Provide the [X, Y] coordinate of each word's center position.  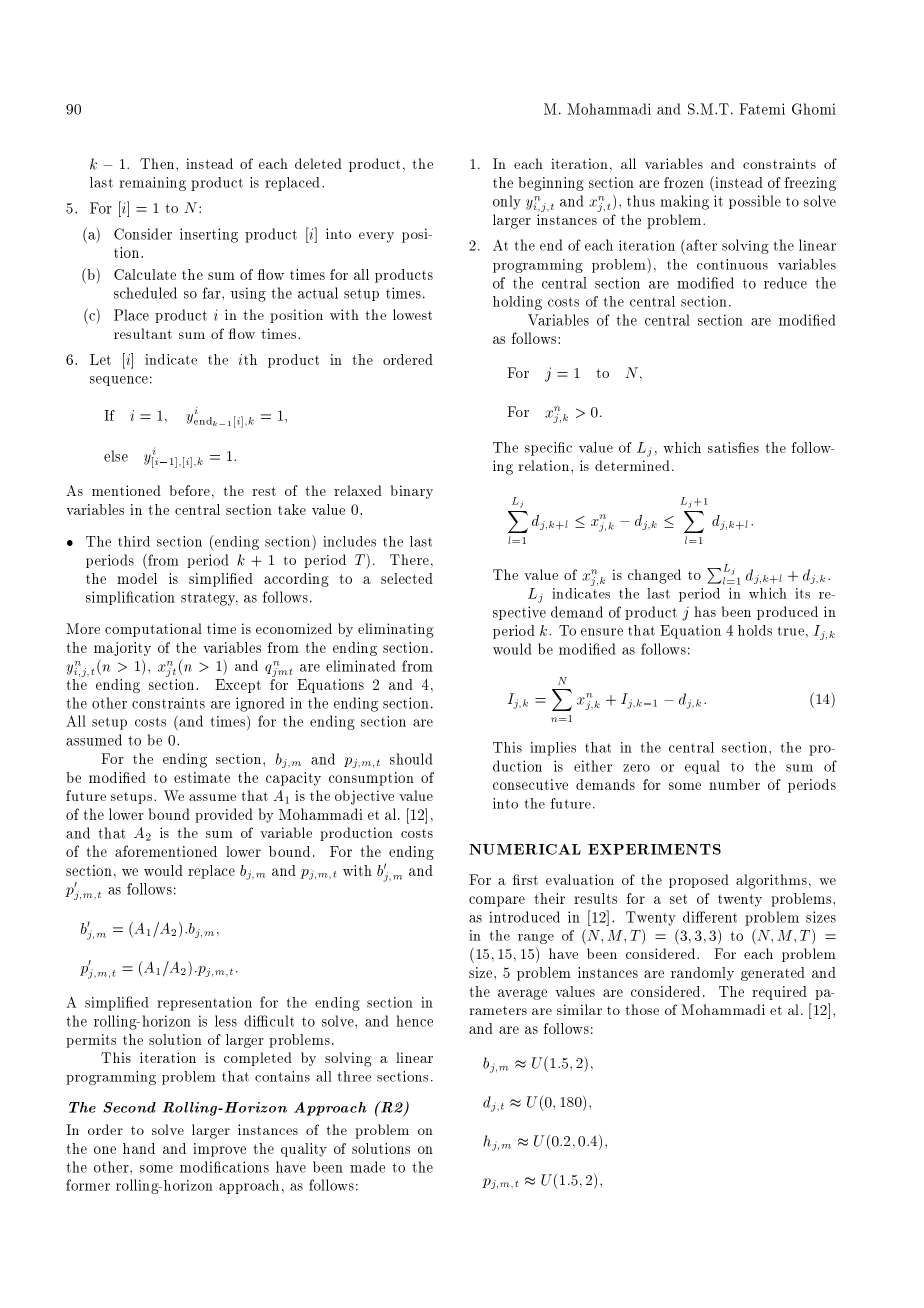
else [116, 456]
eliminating [396, 630]
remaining [152, 184]
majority [122, 649]
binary [412, 492]
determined [632, 465]
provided [224, 815]
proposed [699, 881]
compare [497, 901]
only [507, 202]
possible [755, 202]
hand [139, 1148]
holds [755, 630]
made [367, 1167]
